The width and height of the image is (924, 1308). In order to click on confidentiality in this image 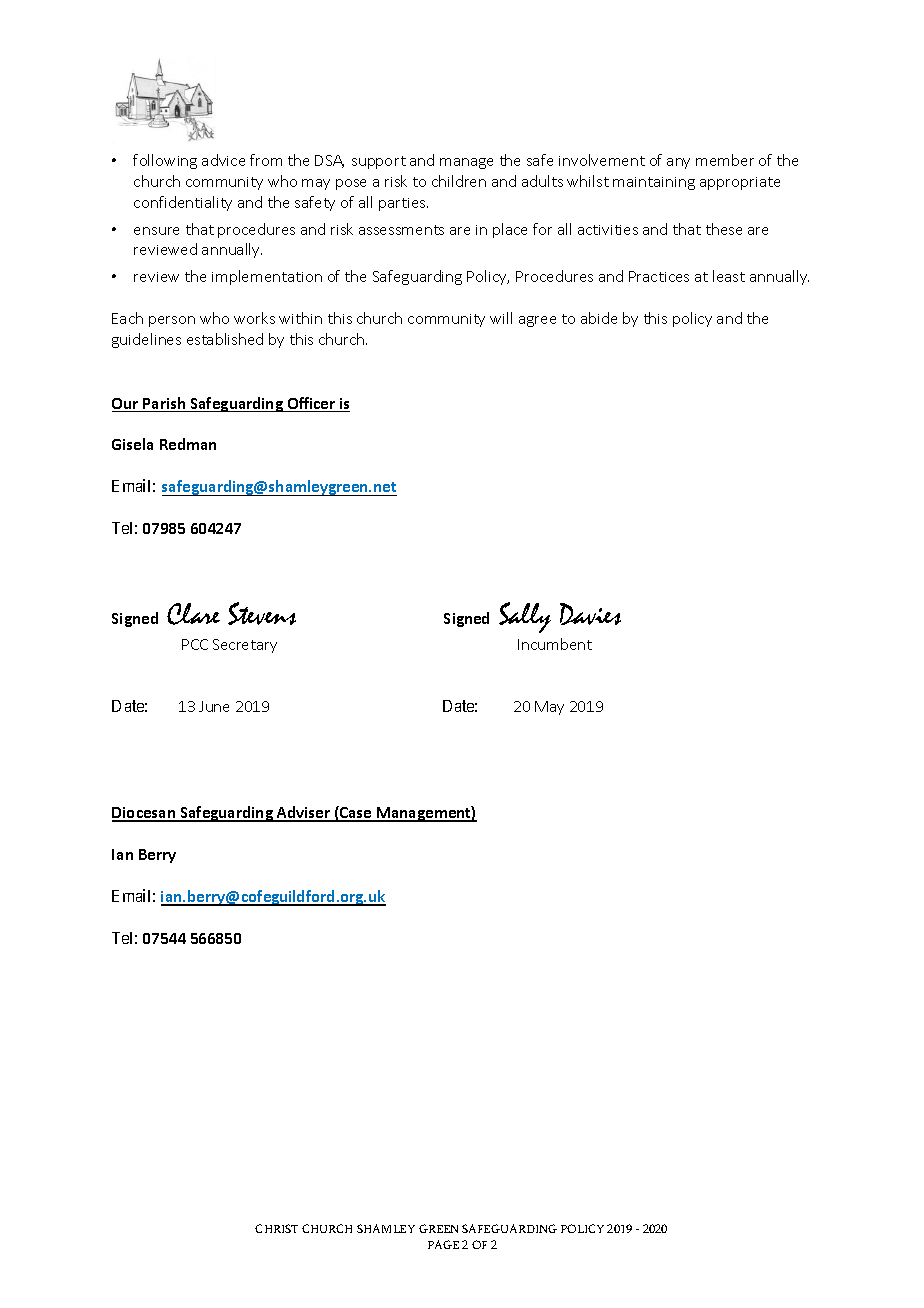, I will do `click(183, 203)`.
